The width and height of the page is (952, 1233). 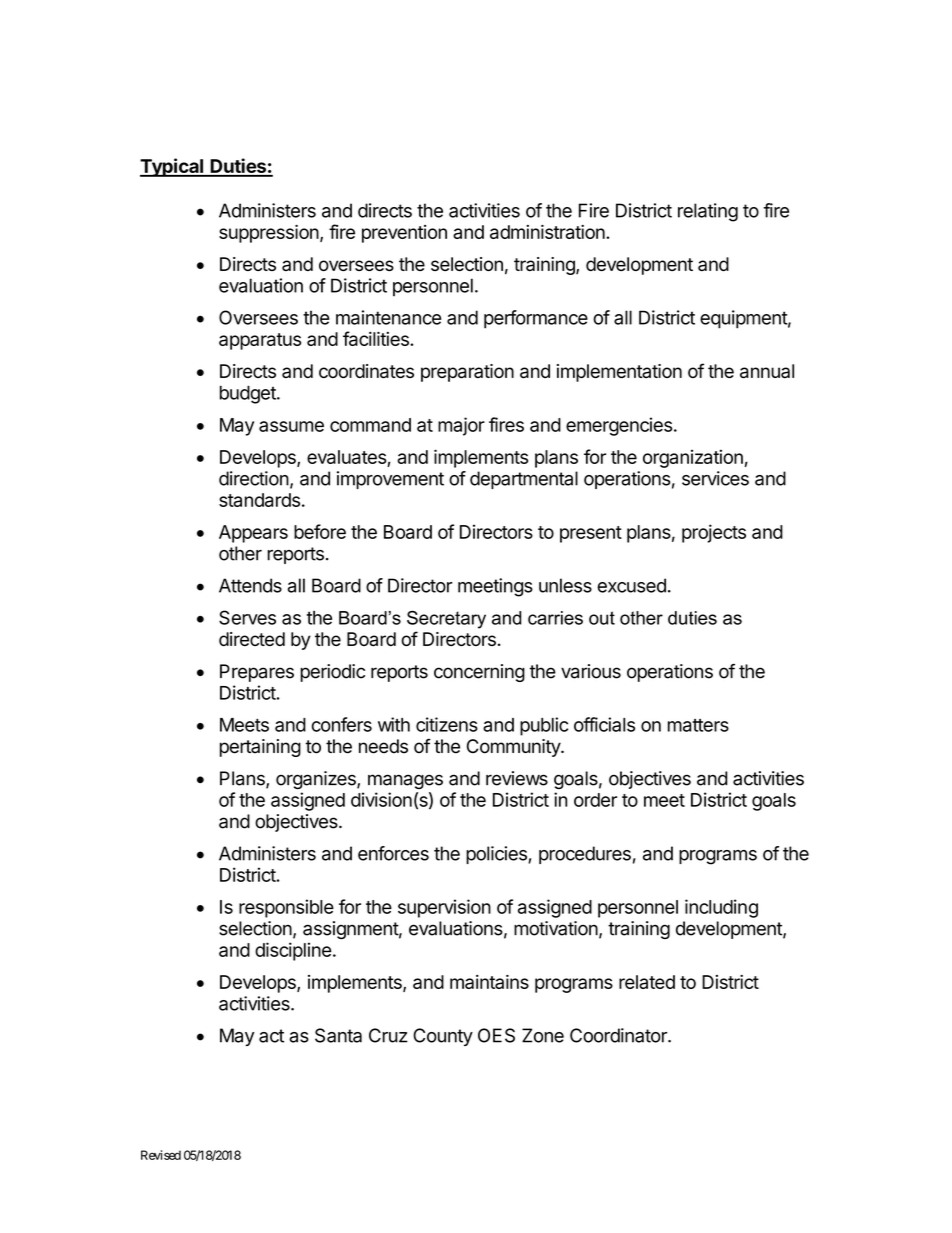 I want to click on relating, so click(x=708, y=212).
